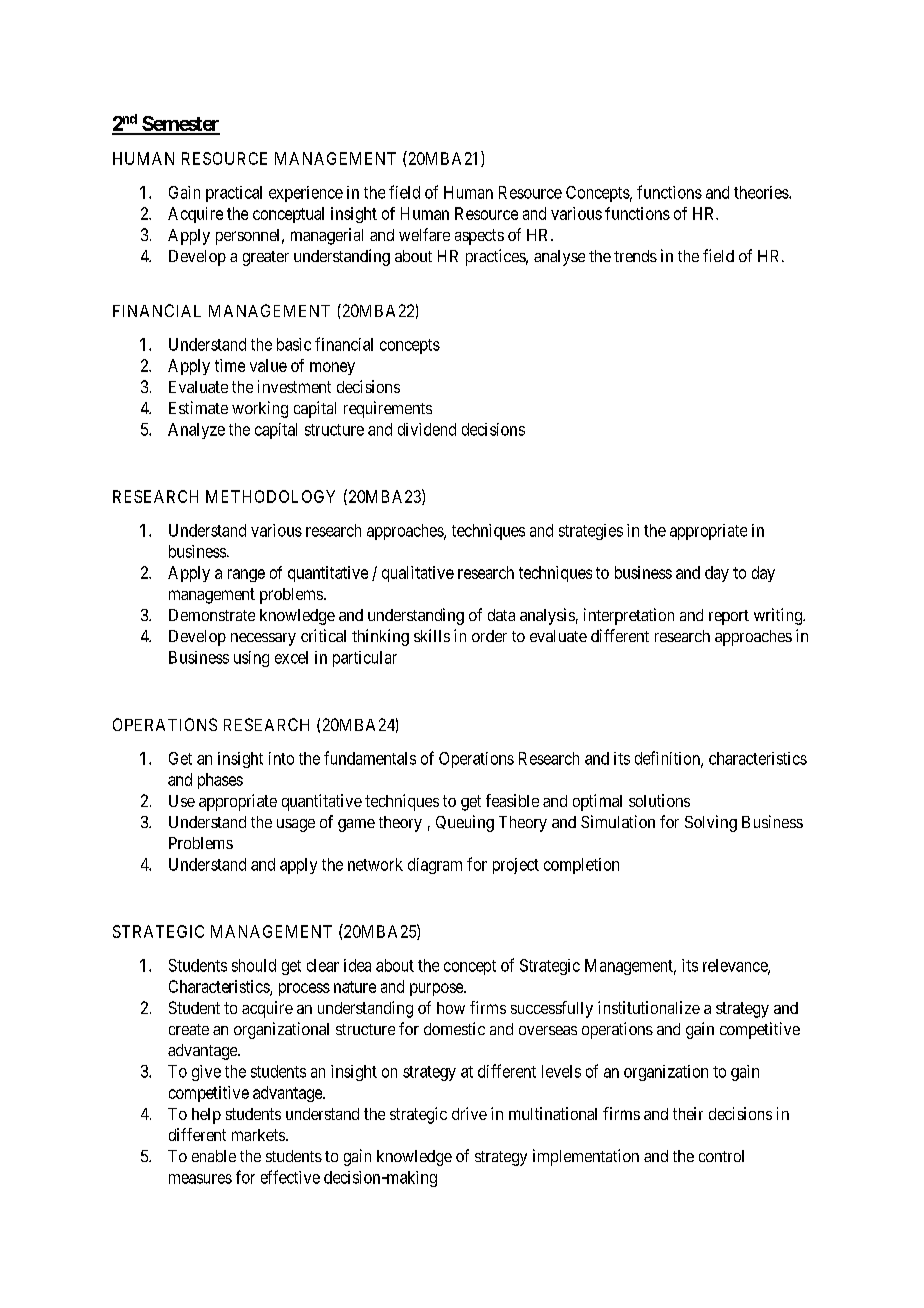  What do you see at coordinates (258, 1135) in the document?
I see `markets` at bounding box center [258, 1135].
